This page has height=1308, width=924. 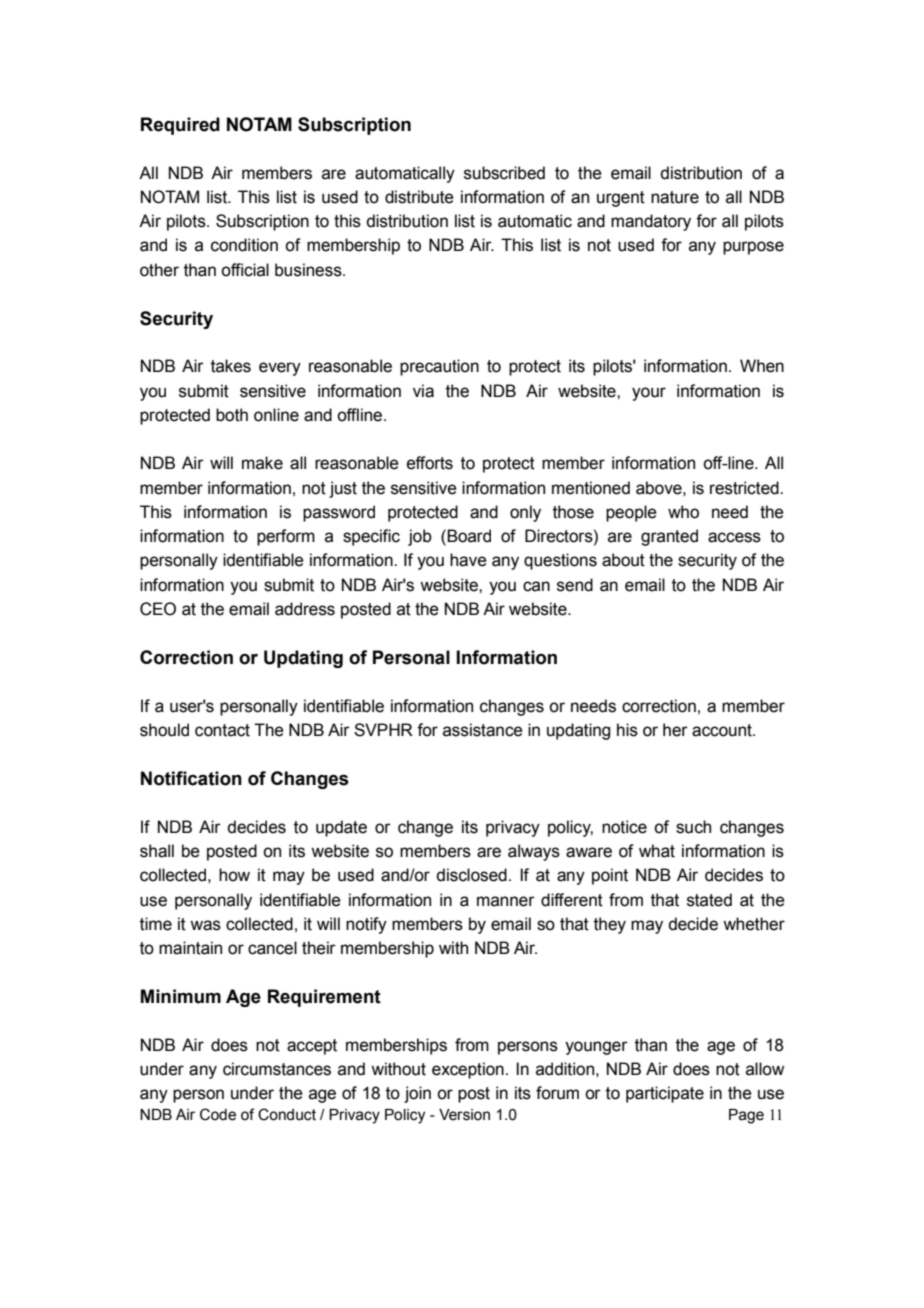 What do you see at coordinates (262, 463) in the page?
I see `make` at bounding box center [262, 463].
